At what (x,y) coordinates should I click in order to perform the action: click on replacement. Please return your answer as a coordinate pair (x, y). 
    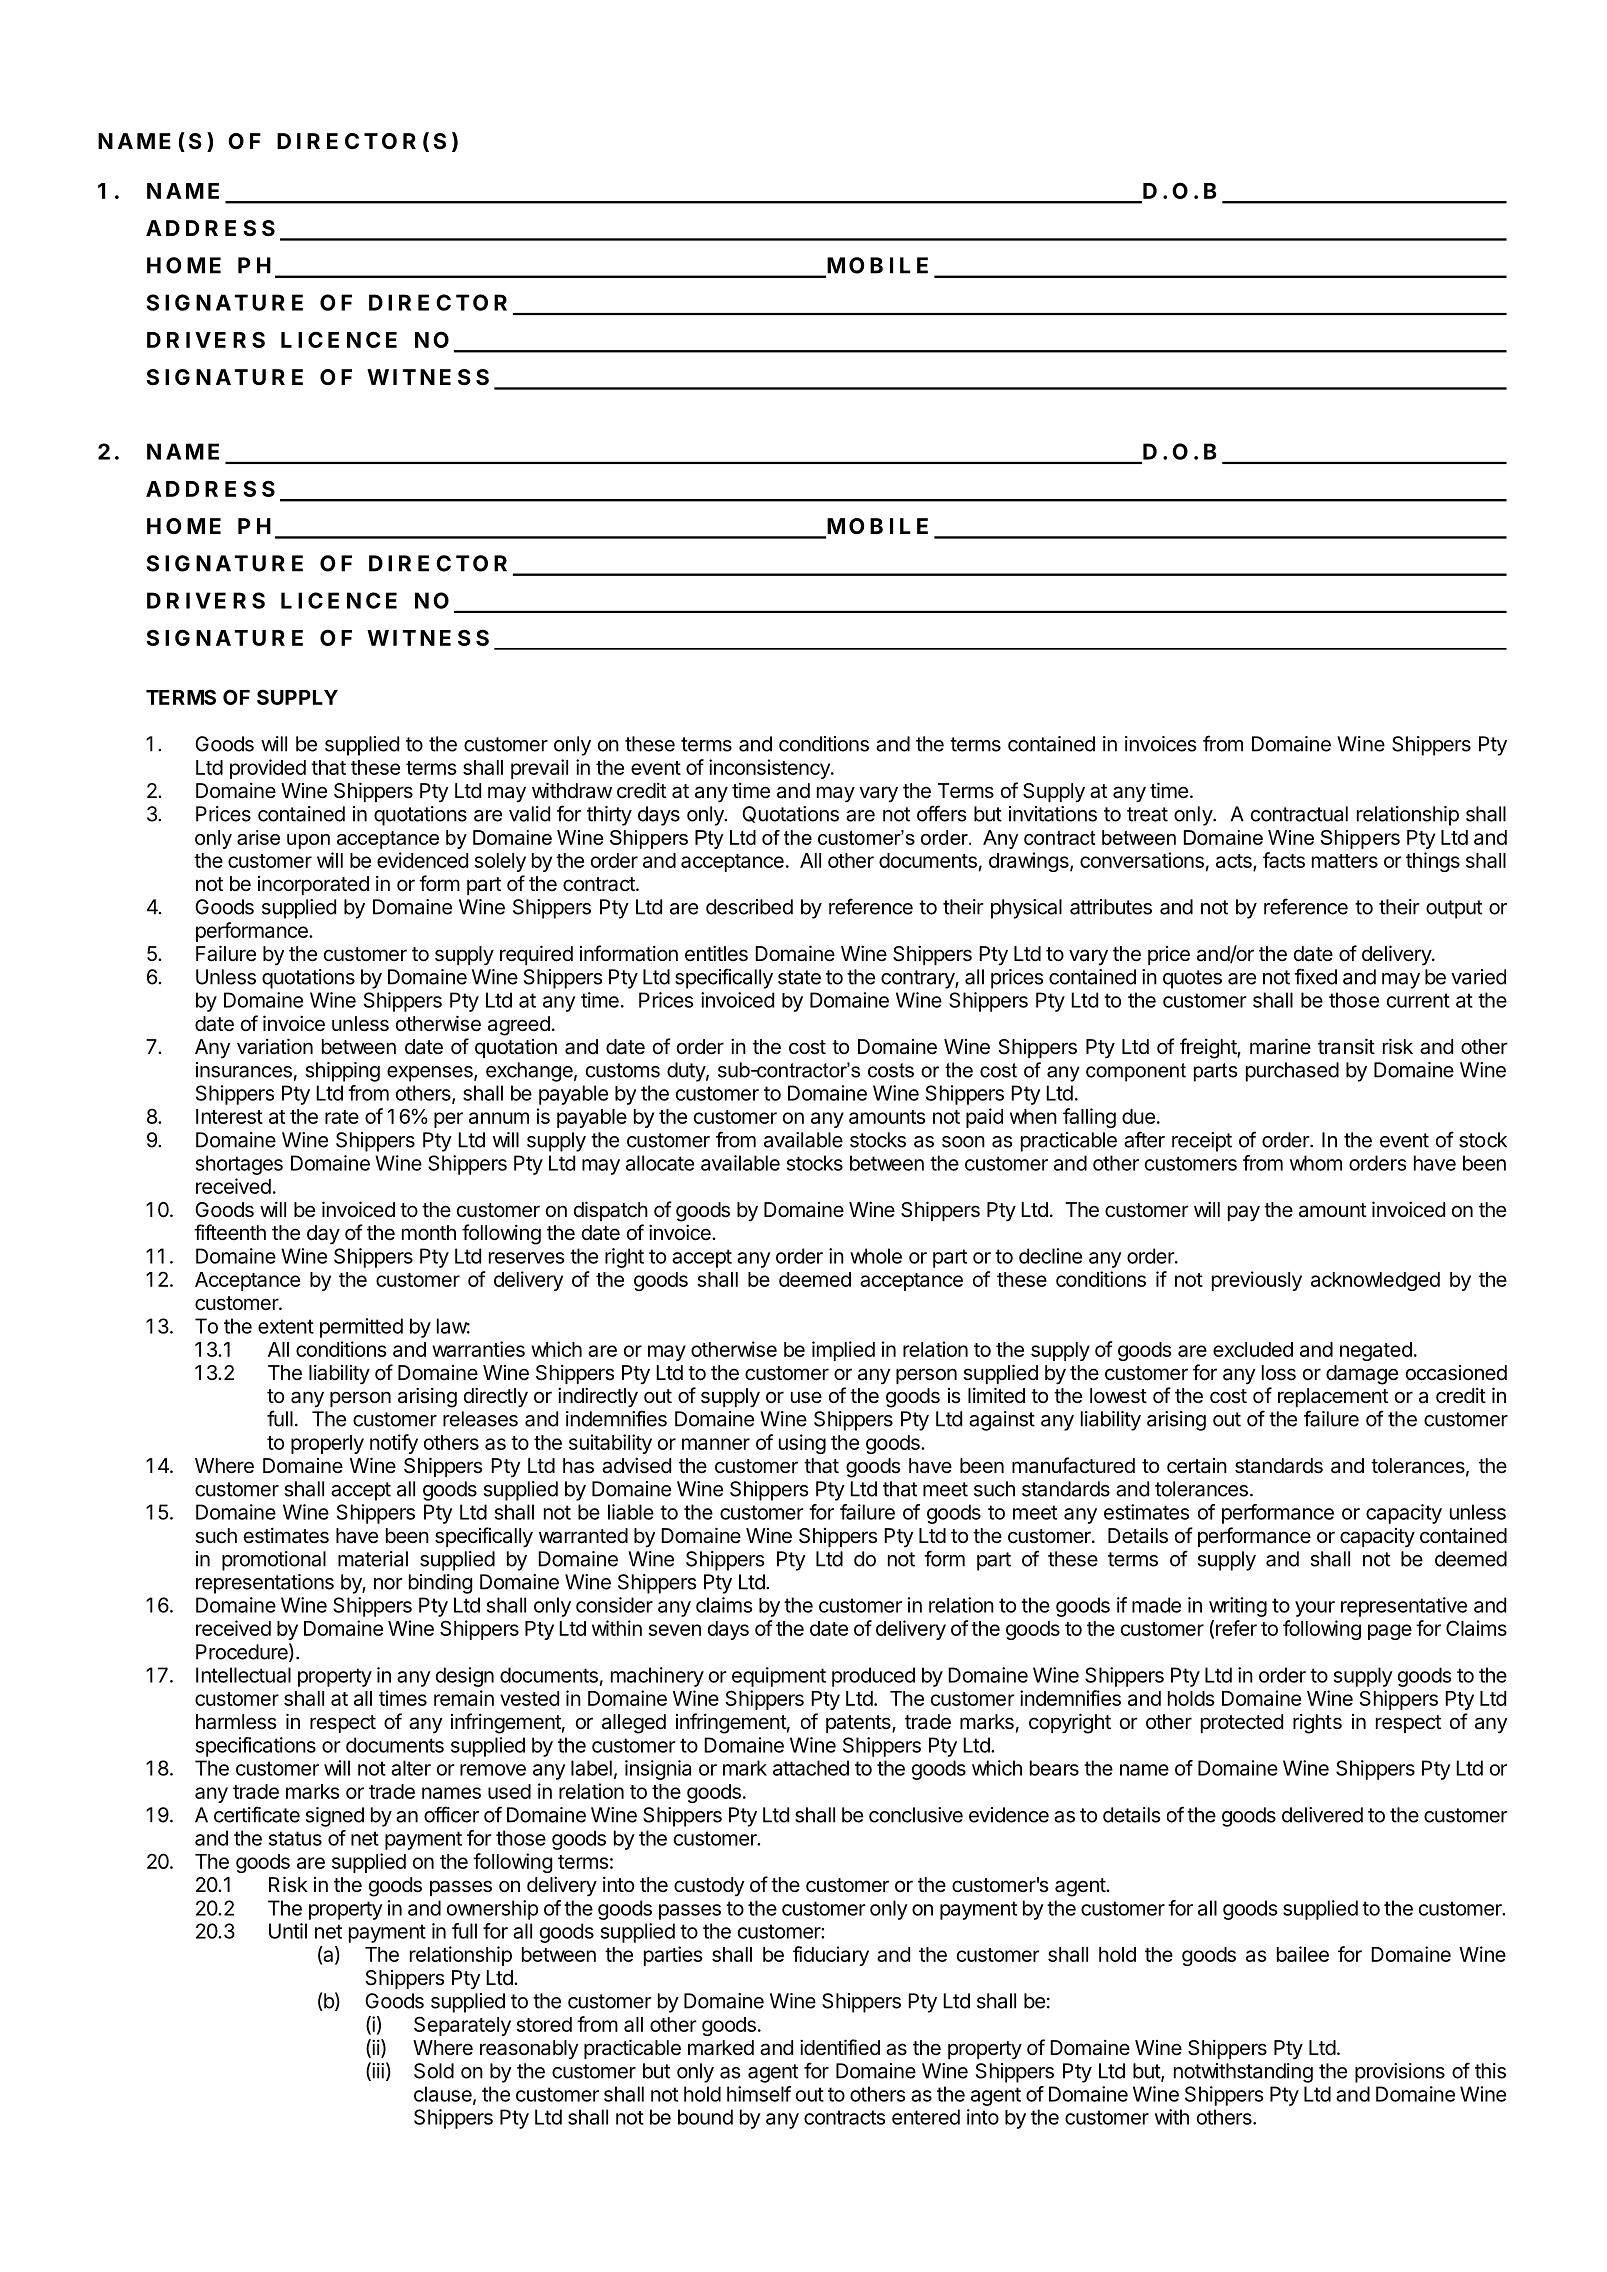
    Looking at the image, I should click on (1333, 1397).
